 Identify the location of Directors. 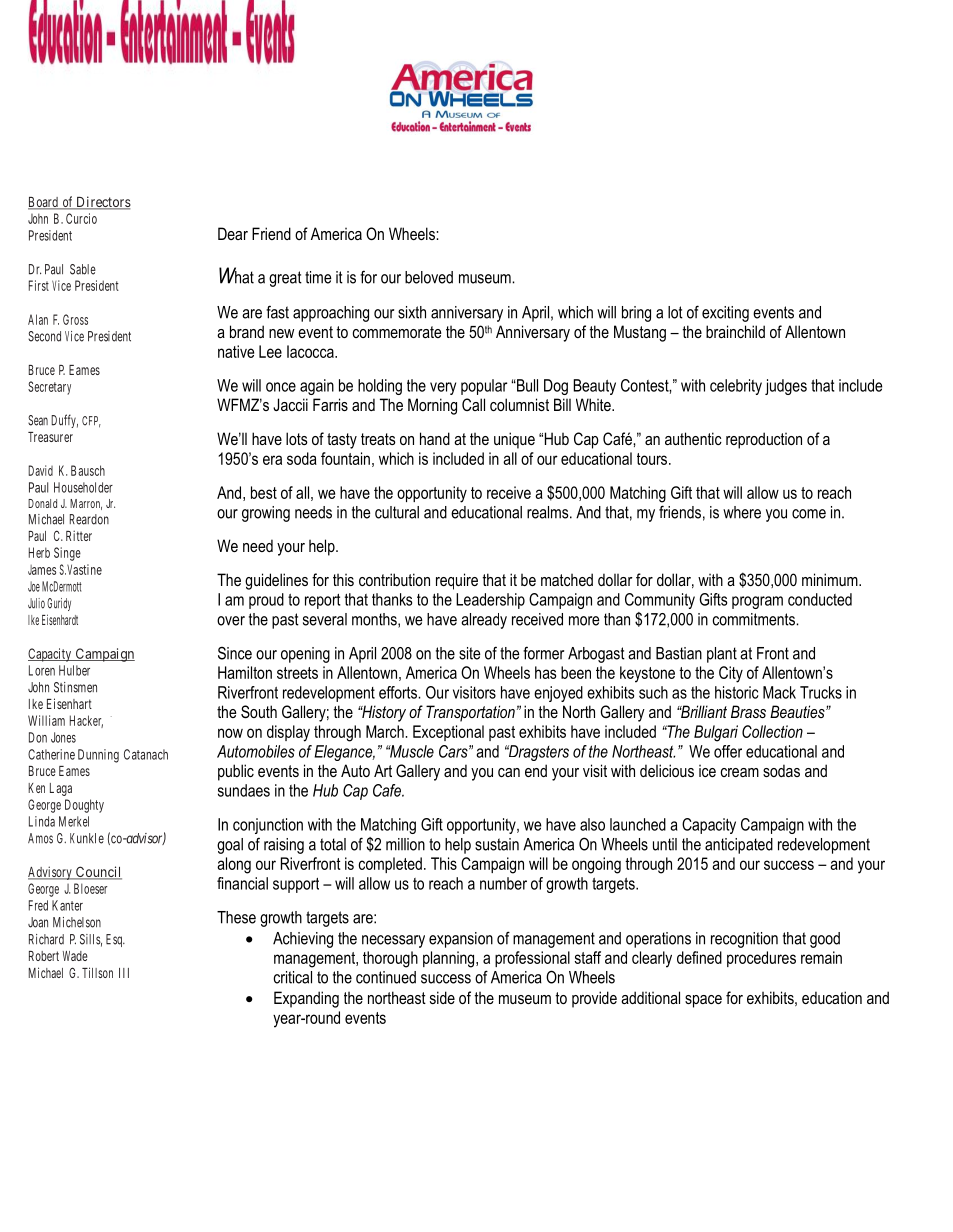
(102, 203).
